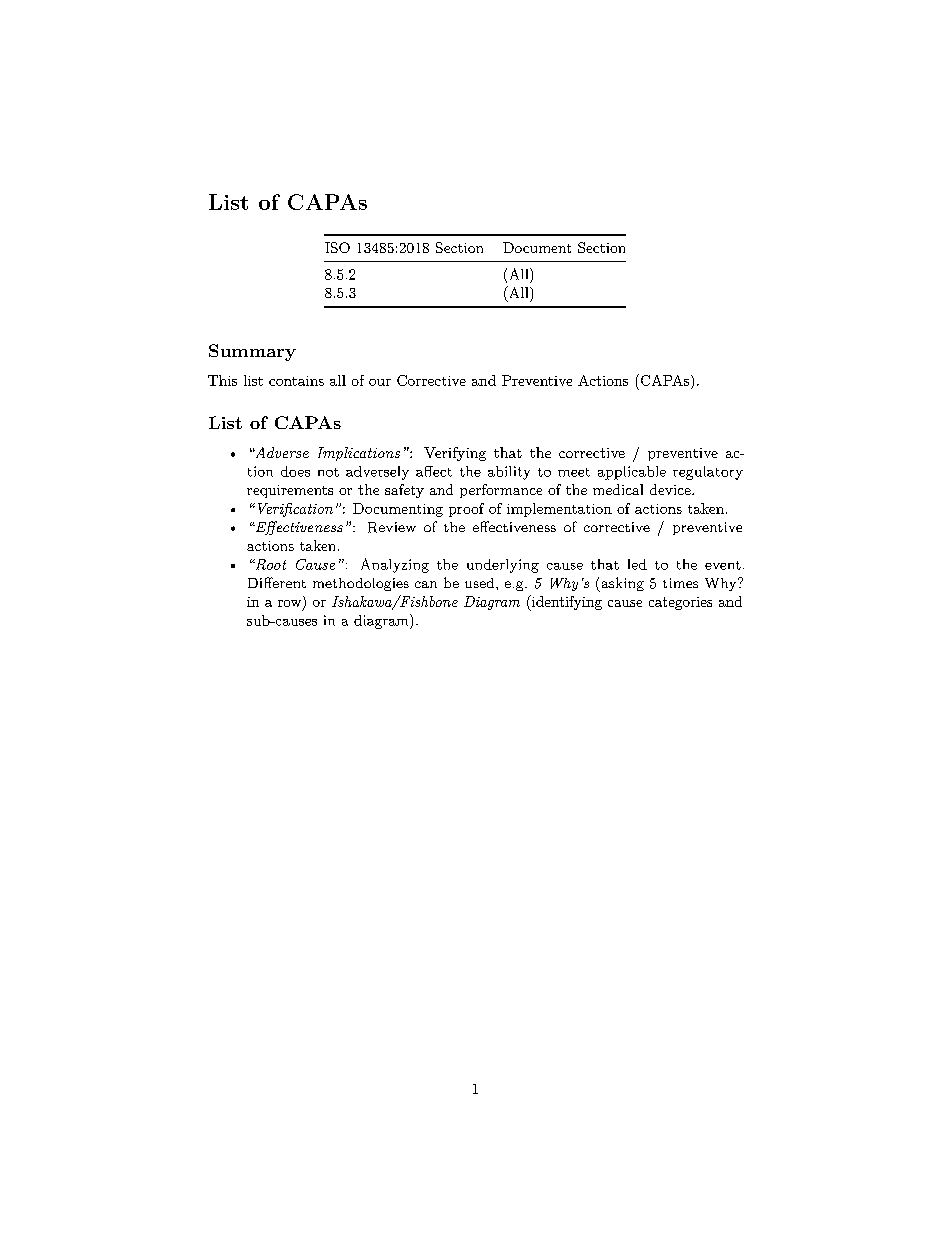 The image size is (952, 1233). What do you see at coordinates (222, 380) in the image?
I see `This` at bounding box center [222, 380].
